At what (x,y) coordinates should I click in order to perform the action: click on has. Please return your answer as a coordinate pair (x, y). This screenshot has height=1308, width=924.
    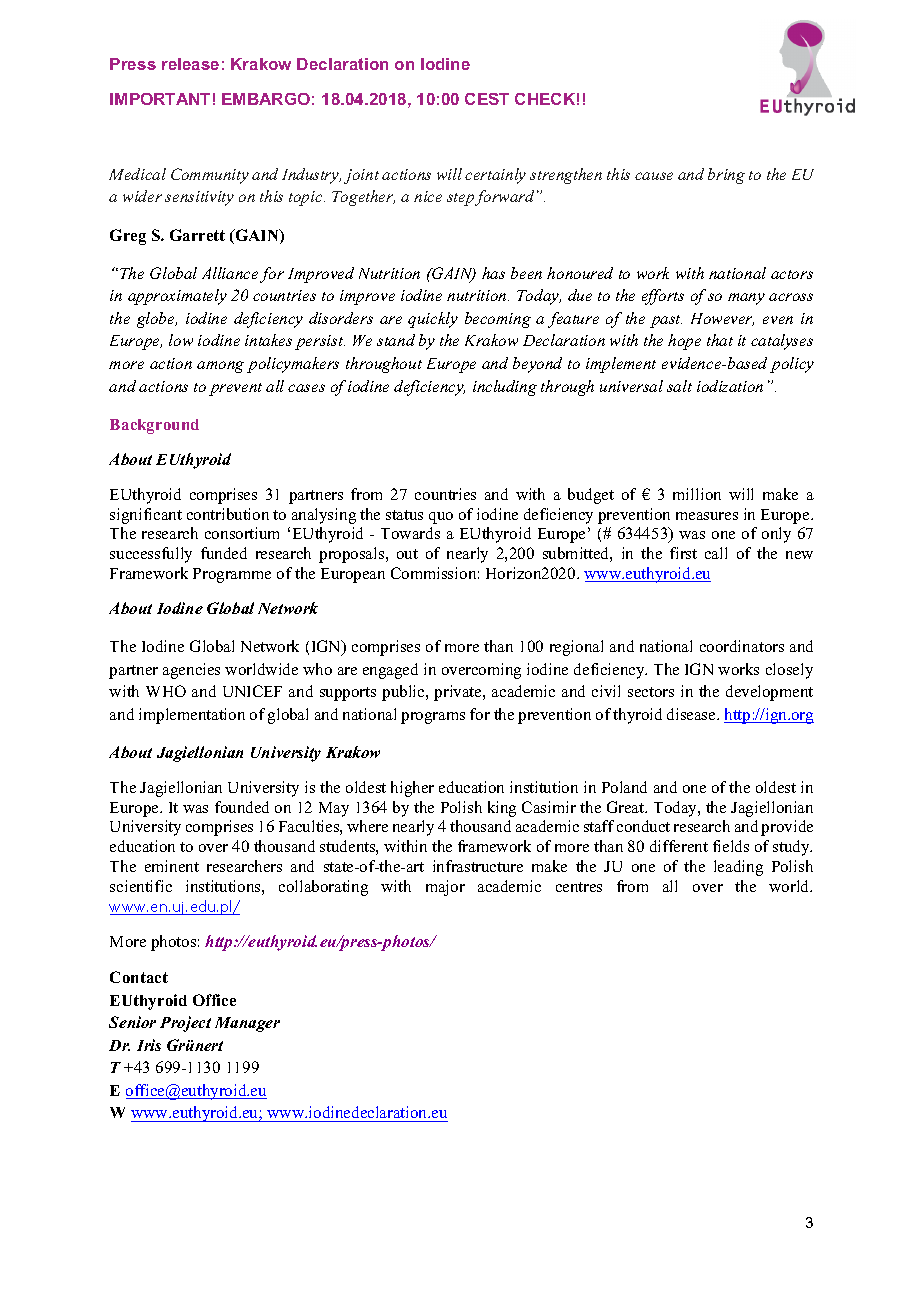
    Looking at the image, I should click on (493, 273).
